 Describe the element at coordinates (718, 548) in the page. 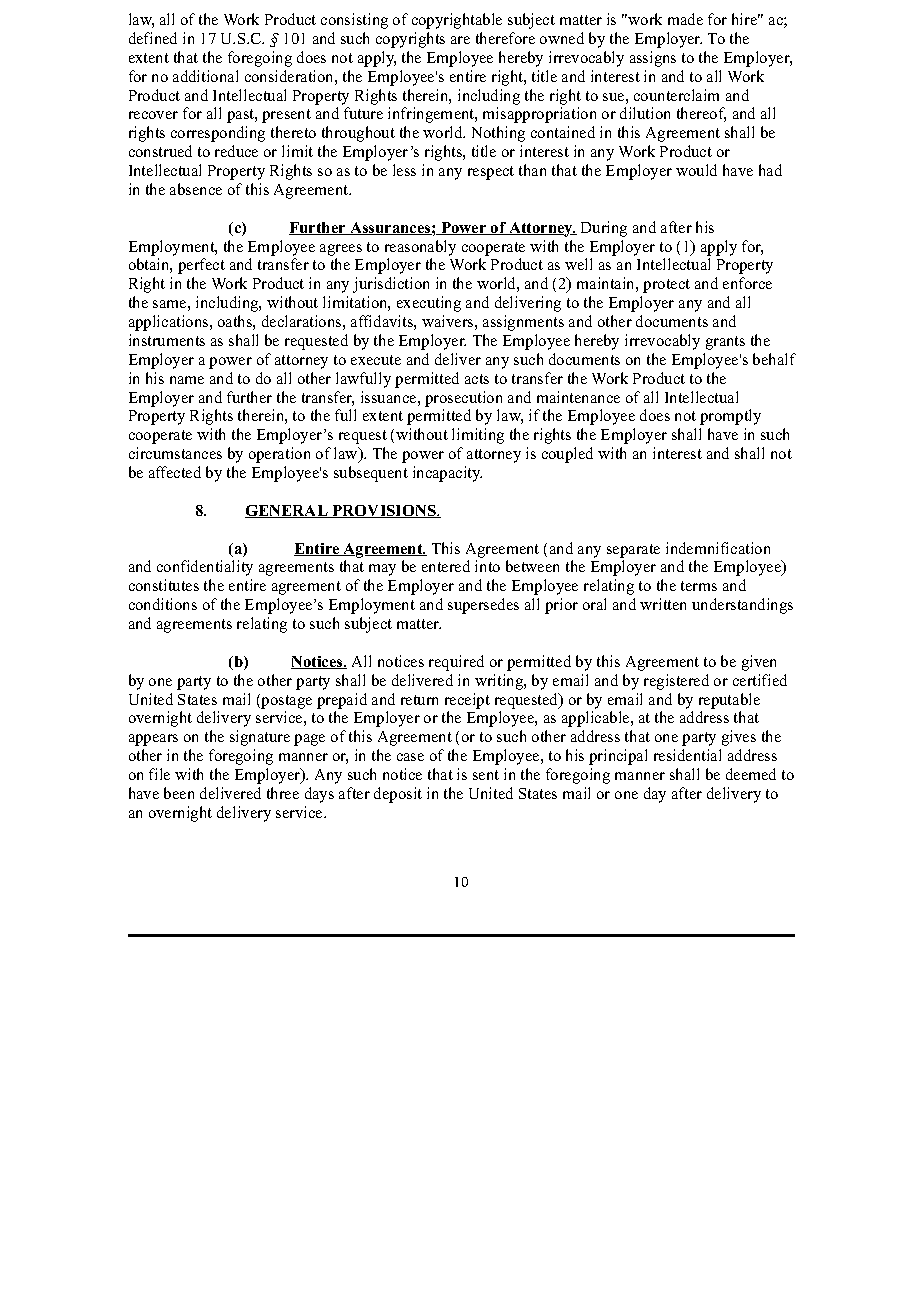

I see `indemnification` at that location.
